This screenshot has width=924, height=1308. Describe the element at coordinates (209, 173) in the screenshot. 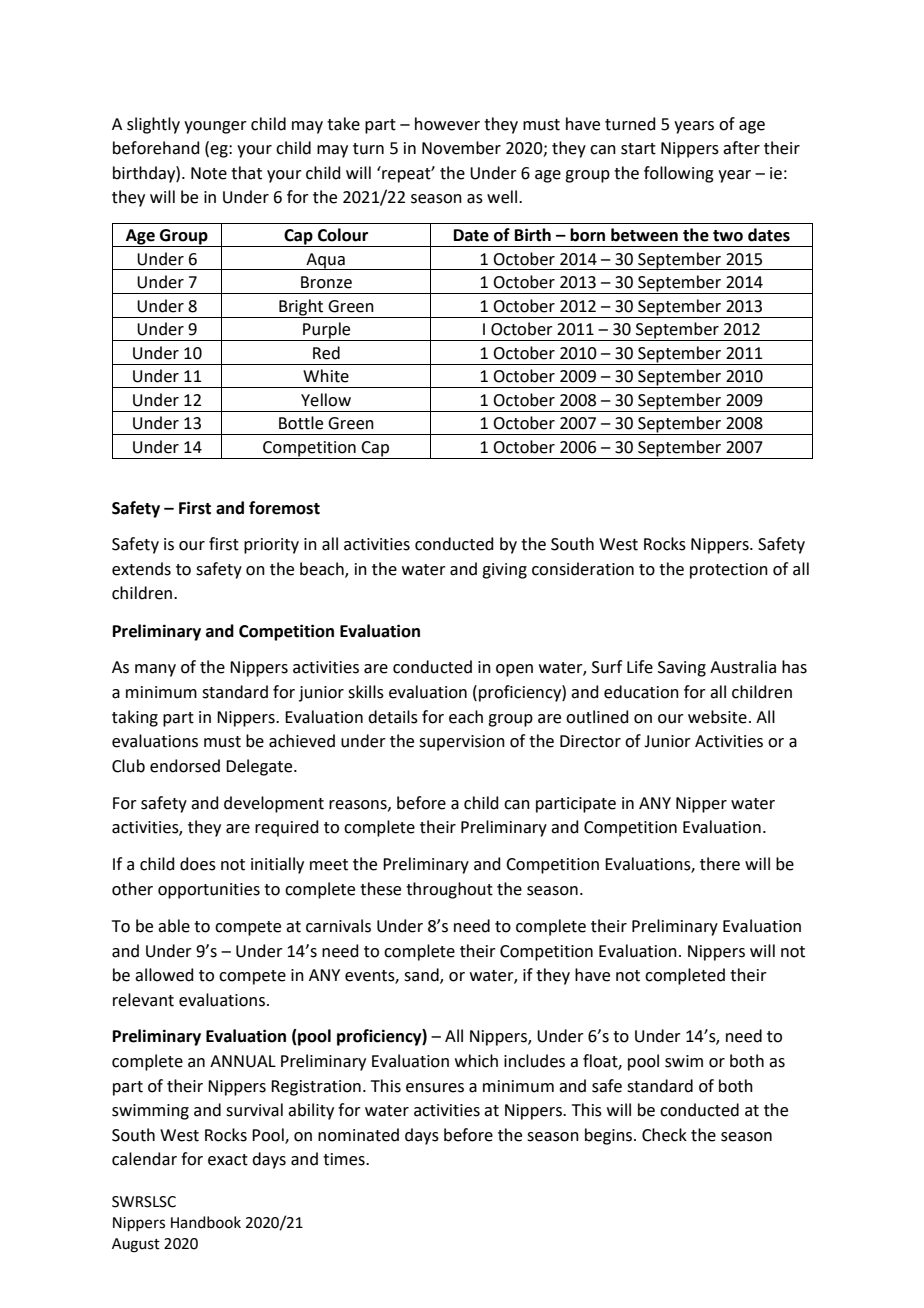

I see `Note` at that location.
